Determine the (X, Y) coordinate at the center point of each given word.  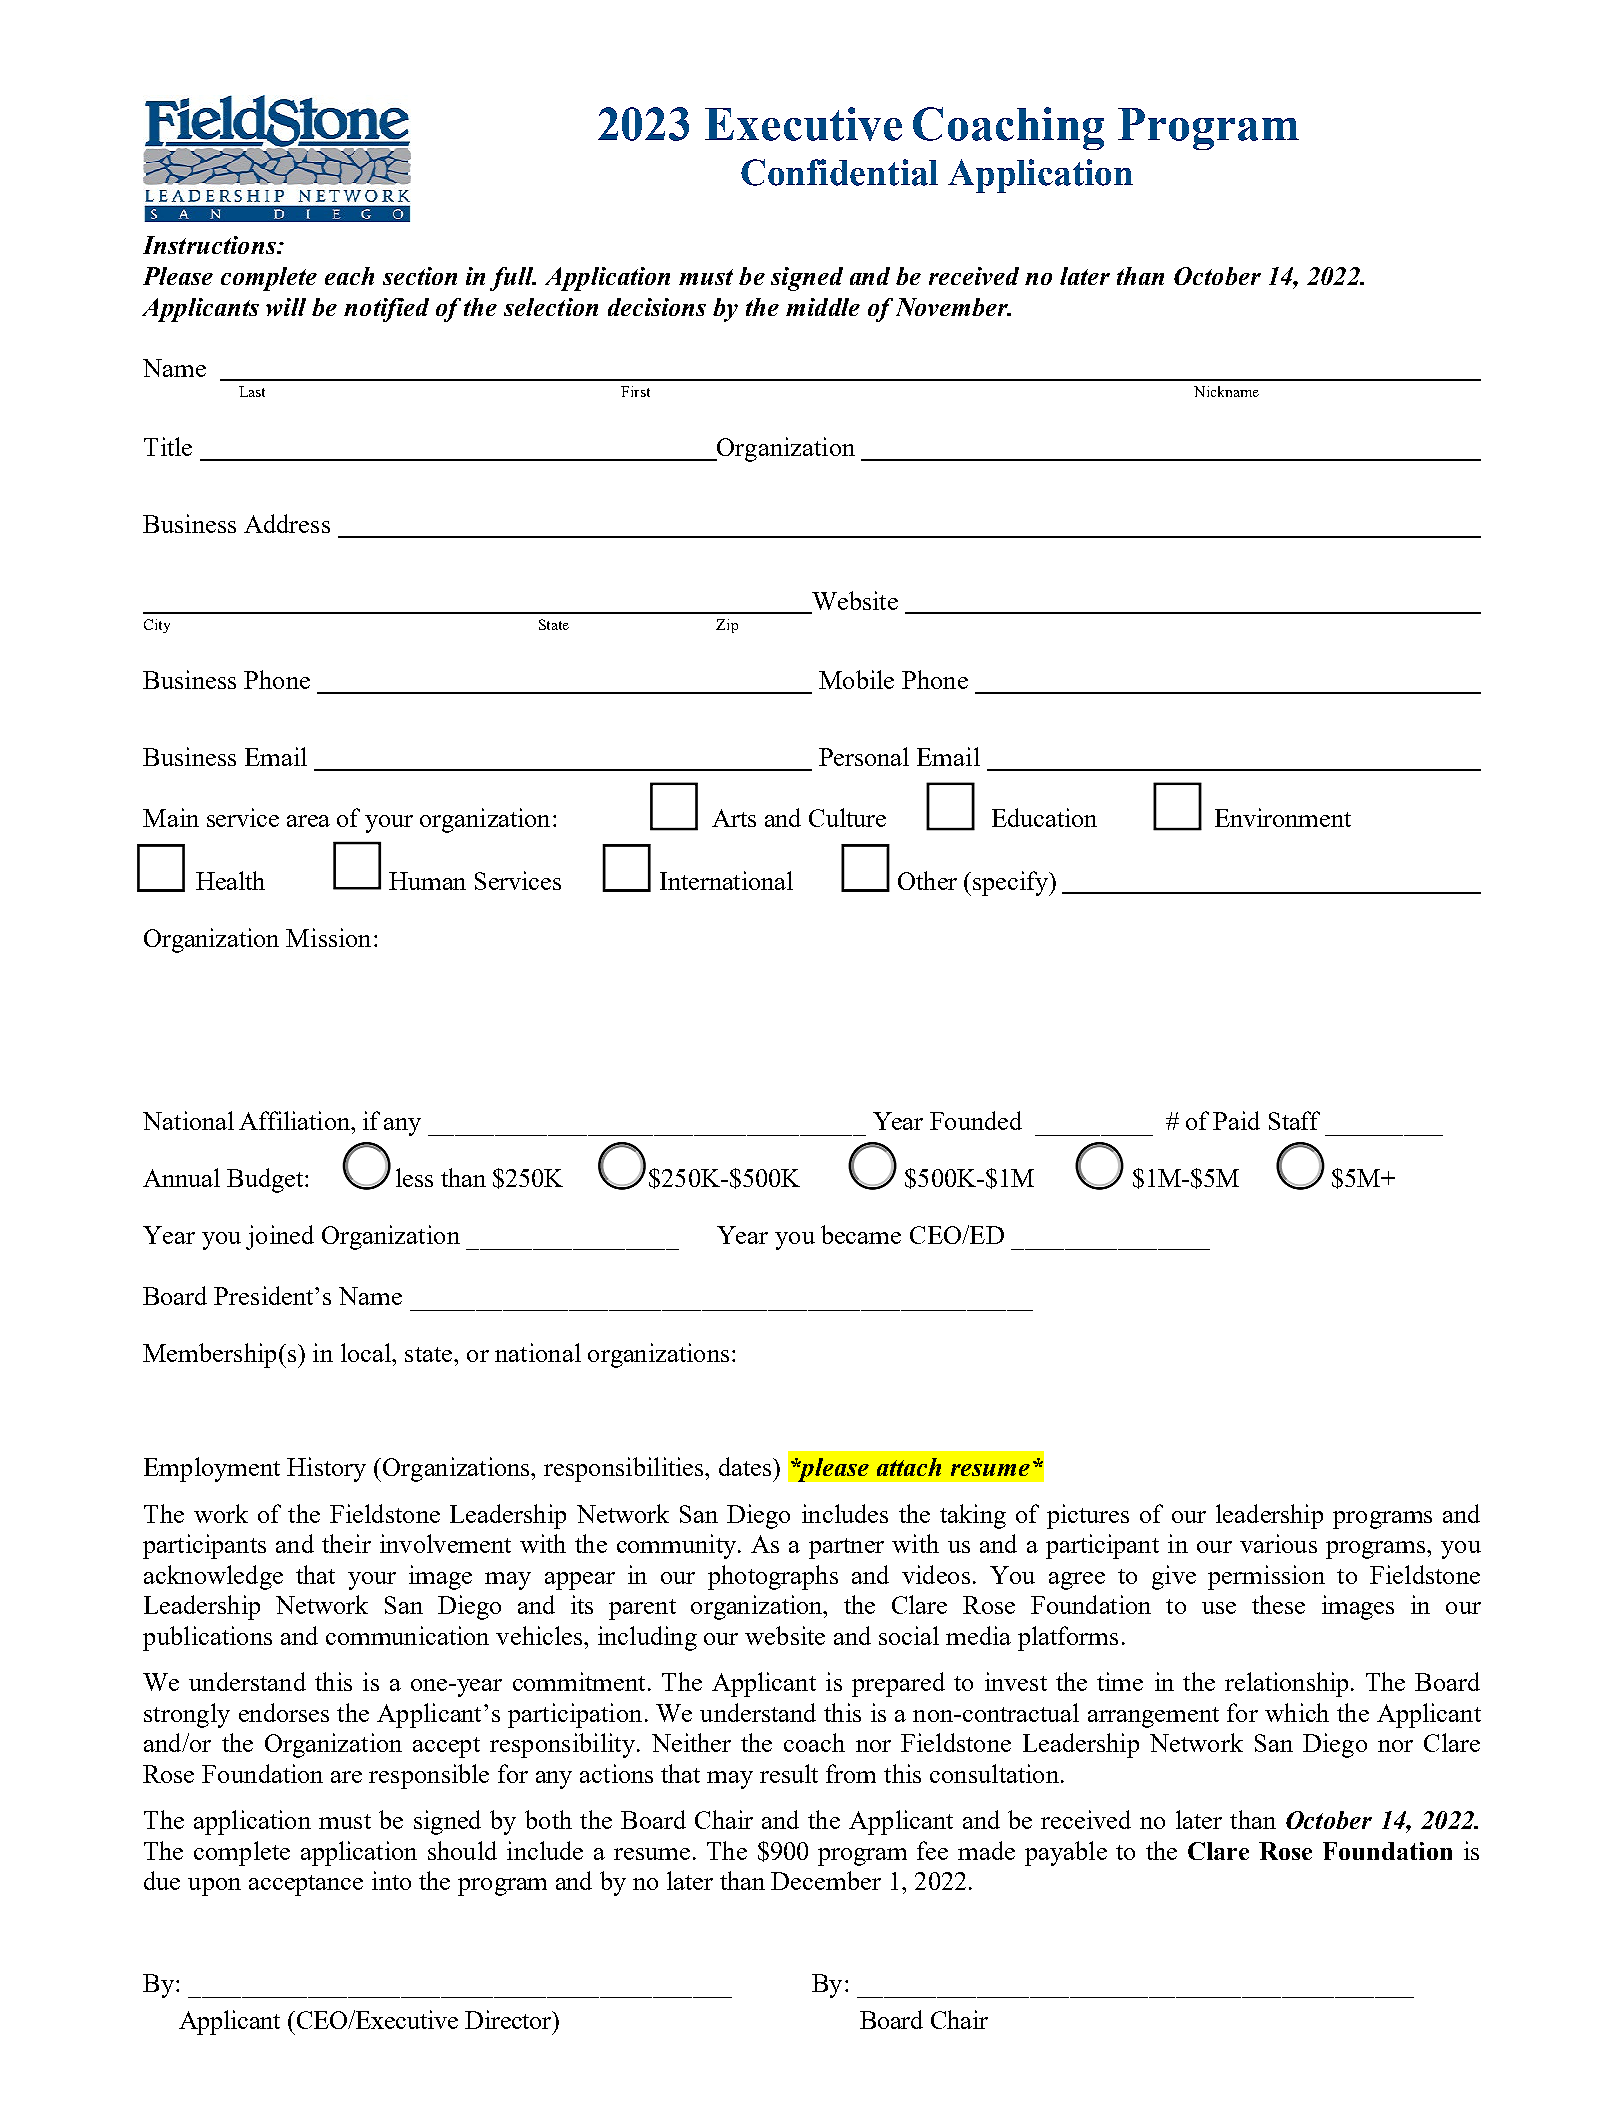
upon (214, 1887)
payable (1066, 1853)
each (349, 276)
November (953, 307)
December (826, 1880)
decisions (657, 307)
